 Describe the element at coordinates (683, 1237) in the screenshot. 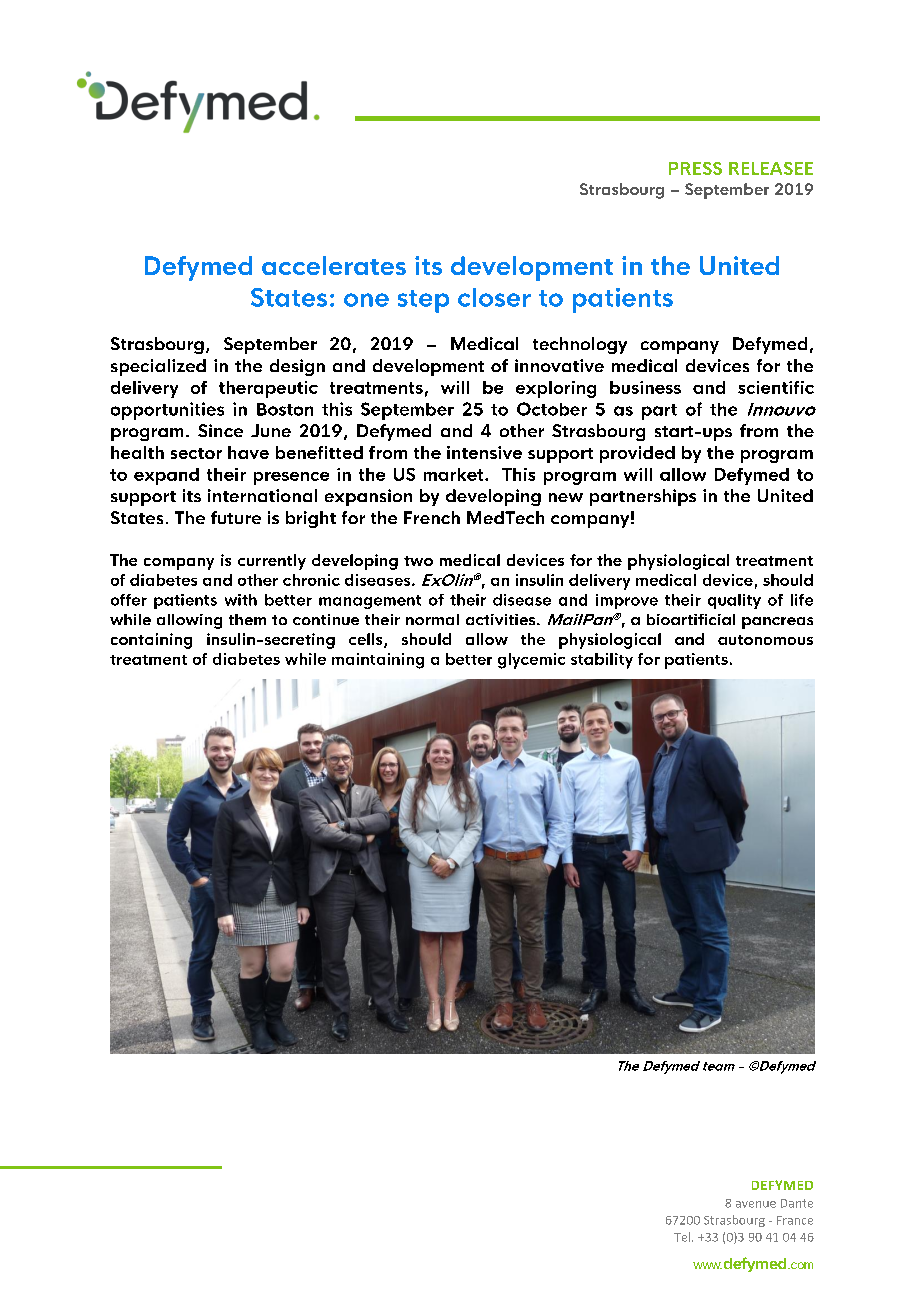

I see `Tel` at that location.
